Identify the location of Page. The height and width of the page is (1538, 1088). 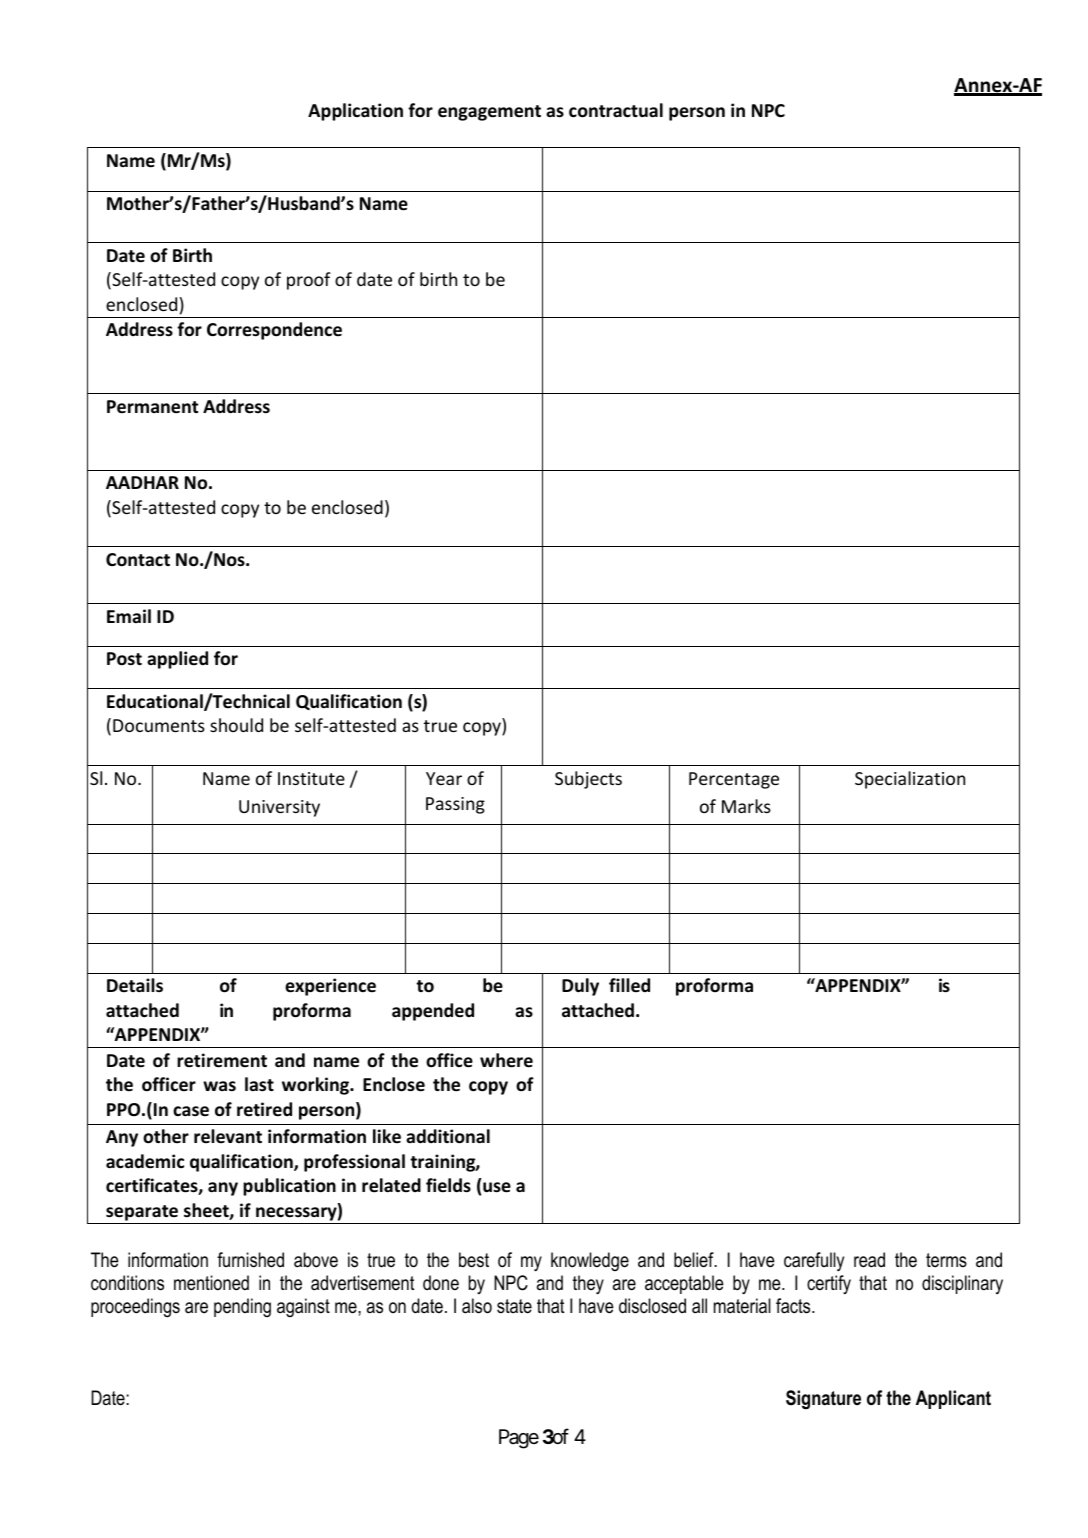
(519, 1439).
